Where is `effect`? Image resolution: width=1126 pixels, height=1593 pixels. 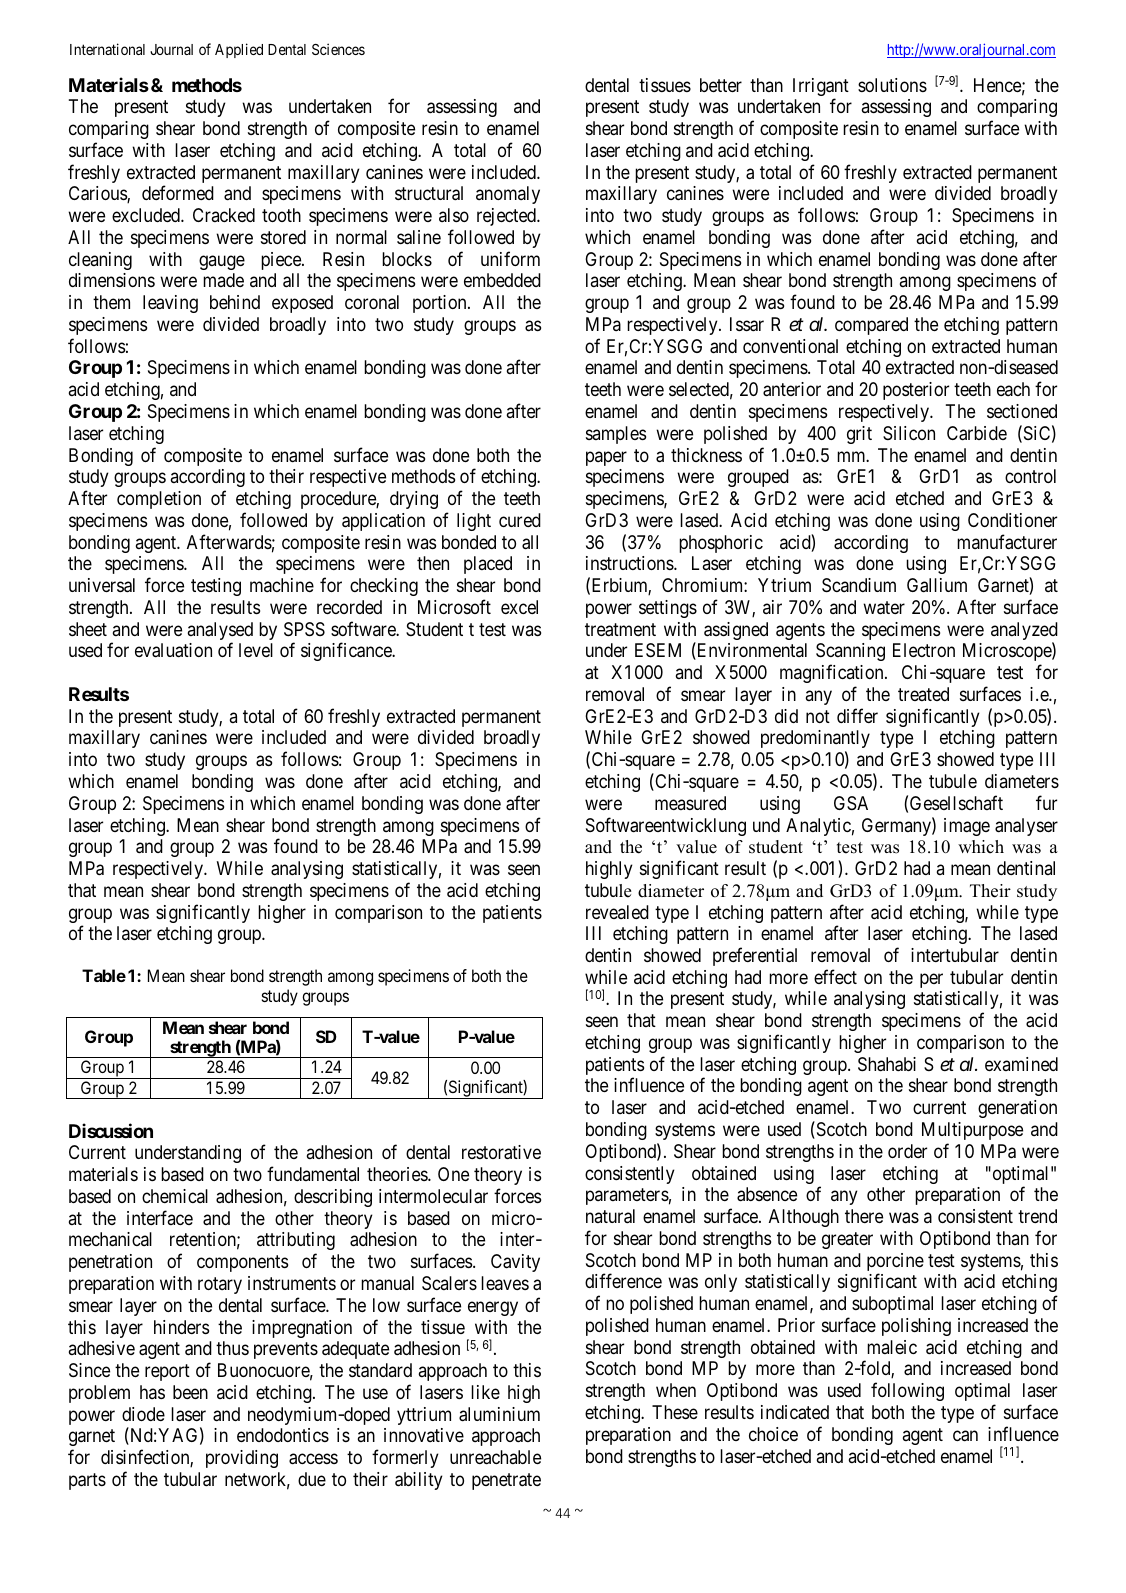
effect is located at coordinates (835, 976).
